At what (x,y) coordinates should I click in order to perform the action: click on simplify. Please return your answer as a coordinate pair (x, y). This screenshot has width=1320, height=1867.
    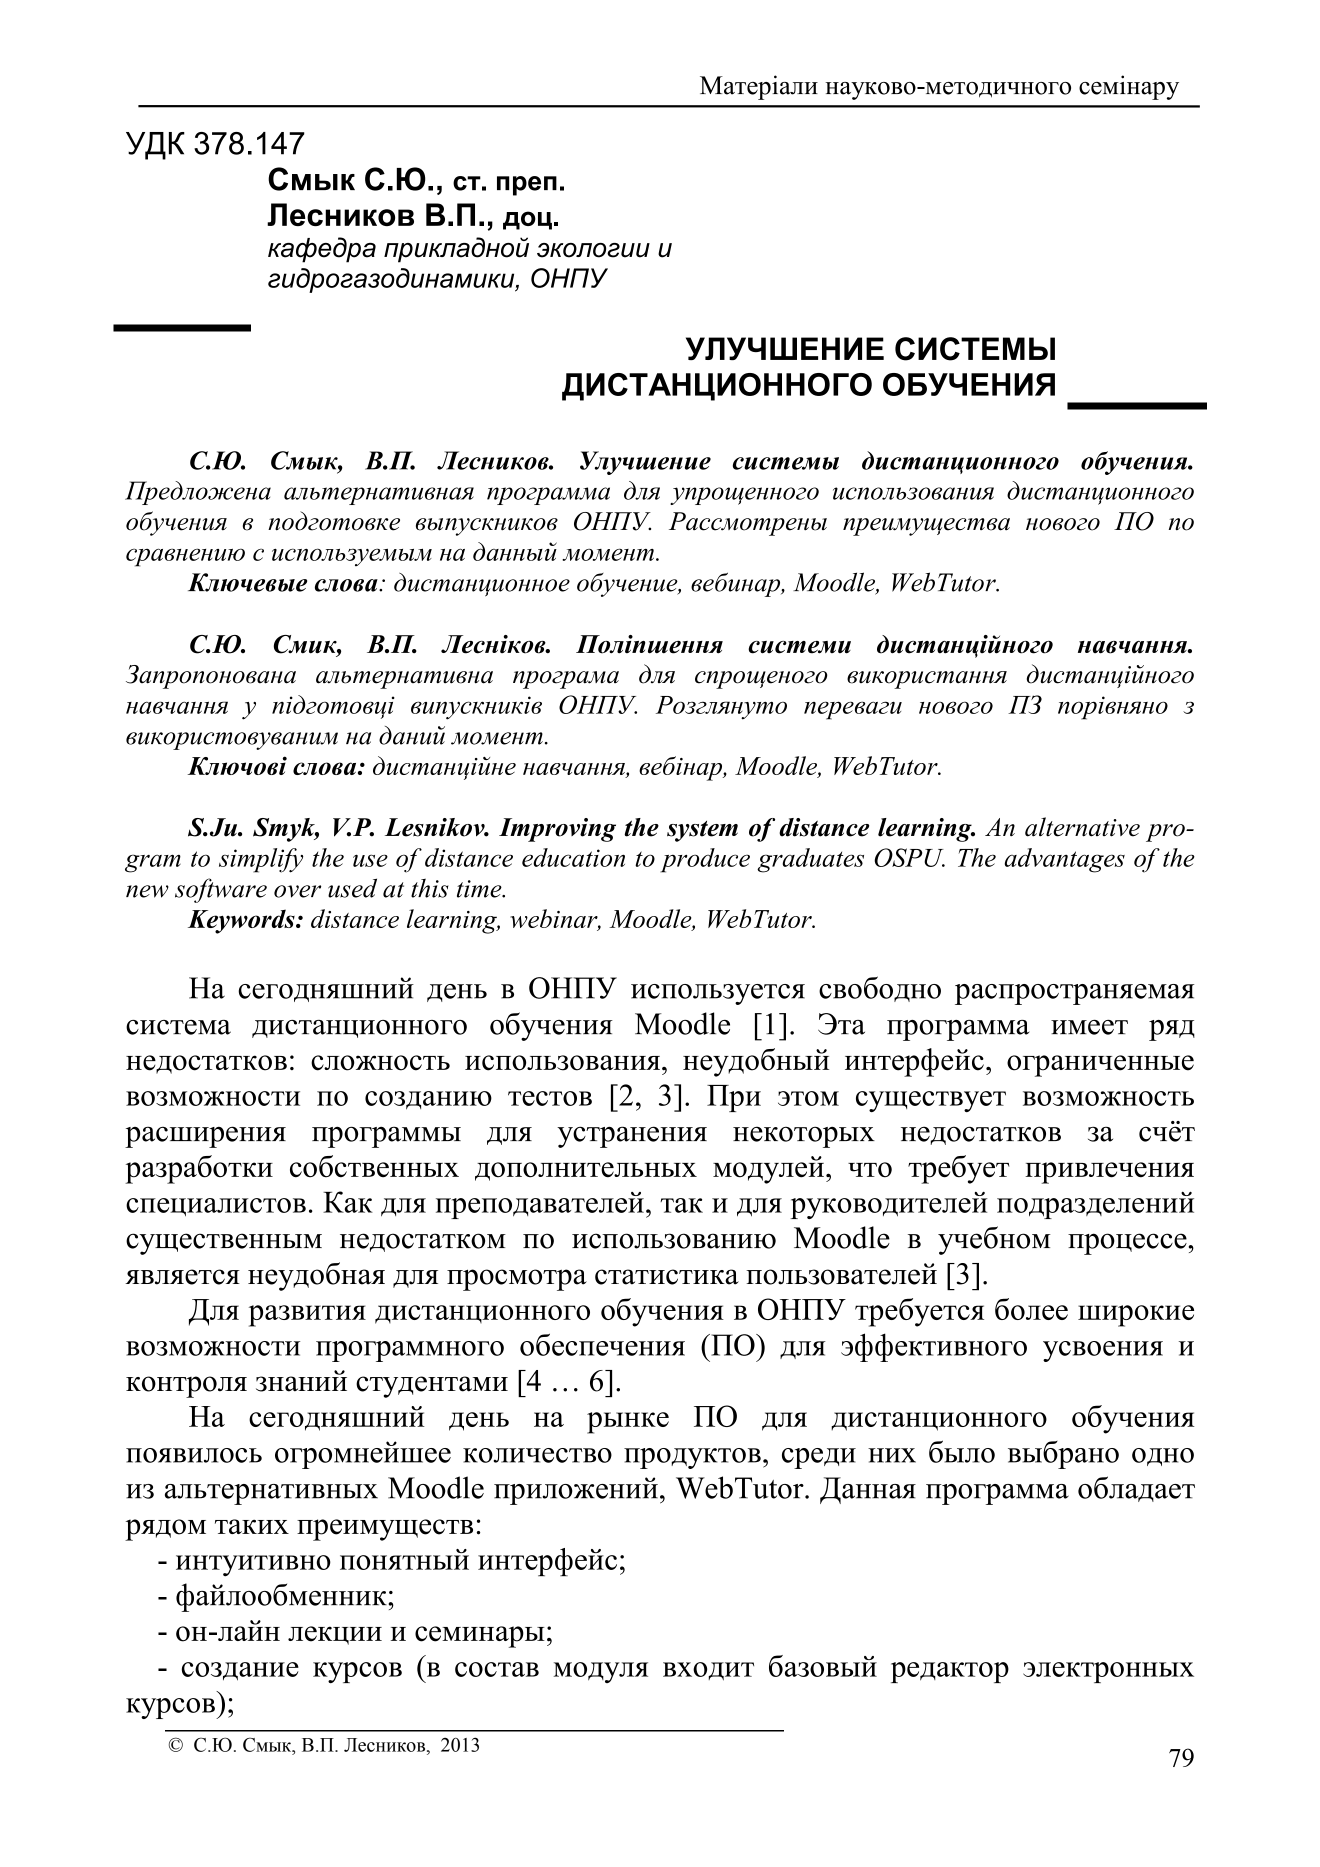
    Looking at the image, I should click on (261, 860).
